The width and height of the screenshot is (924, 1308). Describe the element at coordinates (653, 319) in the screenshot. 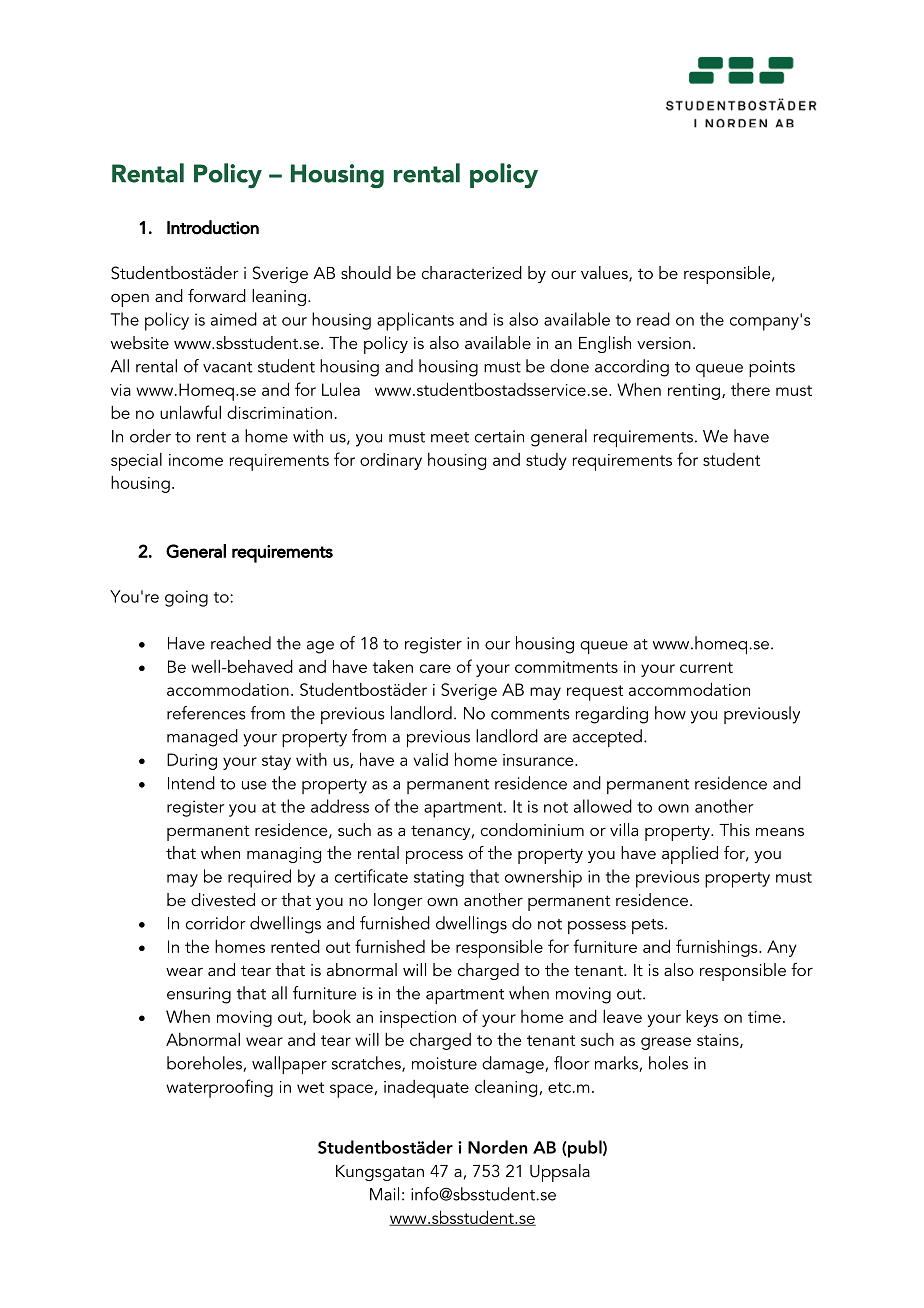

I see `read` at that location.
